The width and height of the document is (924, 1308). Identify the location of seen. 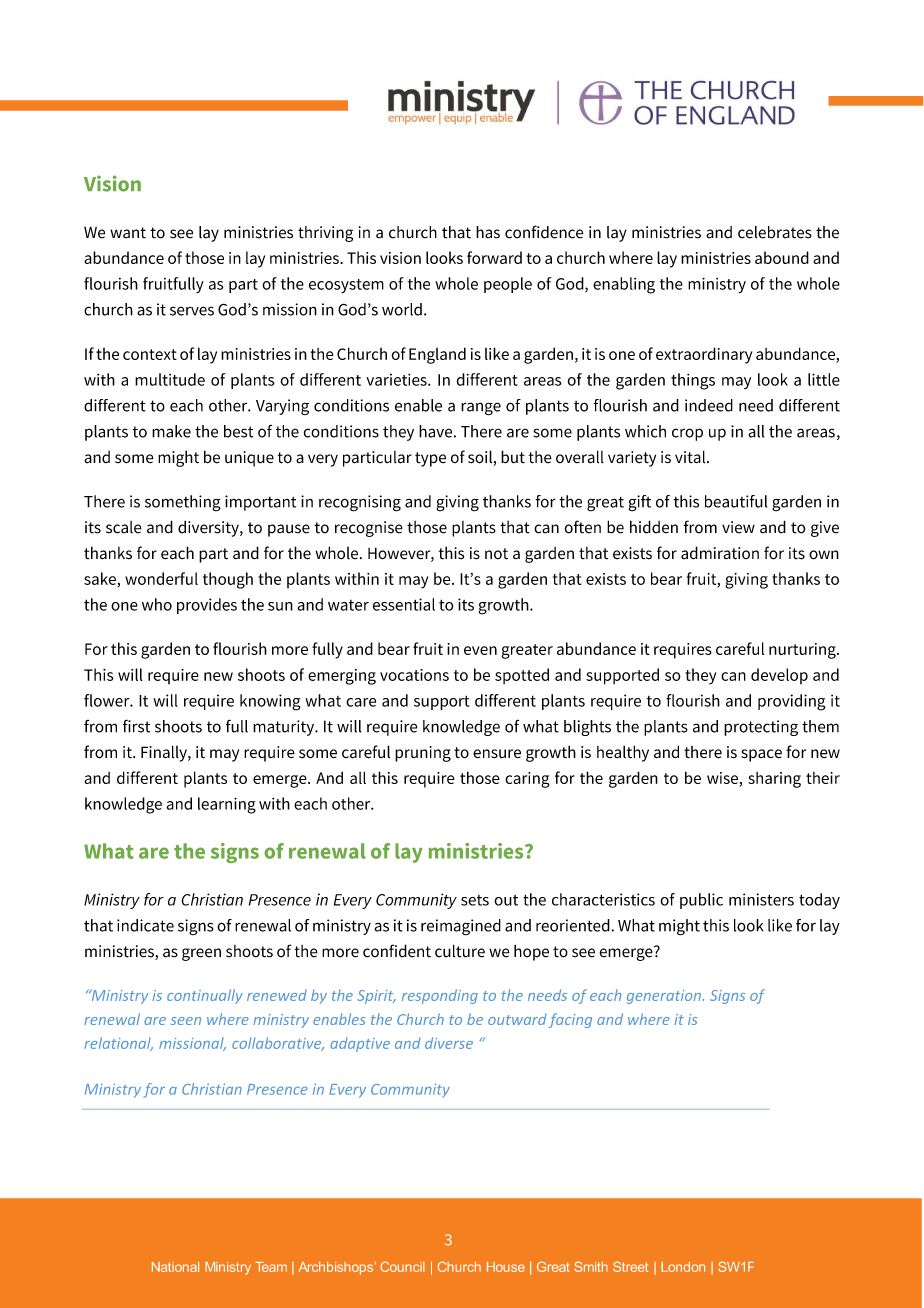
(186, 1021).
